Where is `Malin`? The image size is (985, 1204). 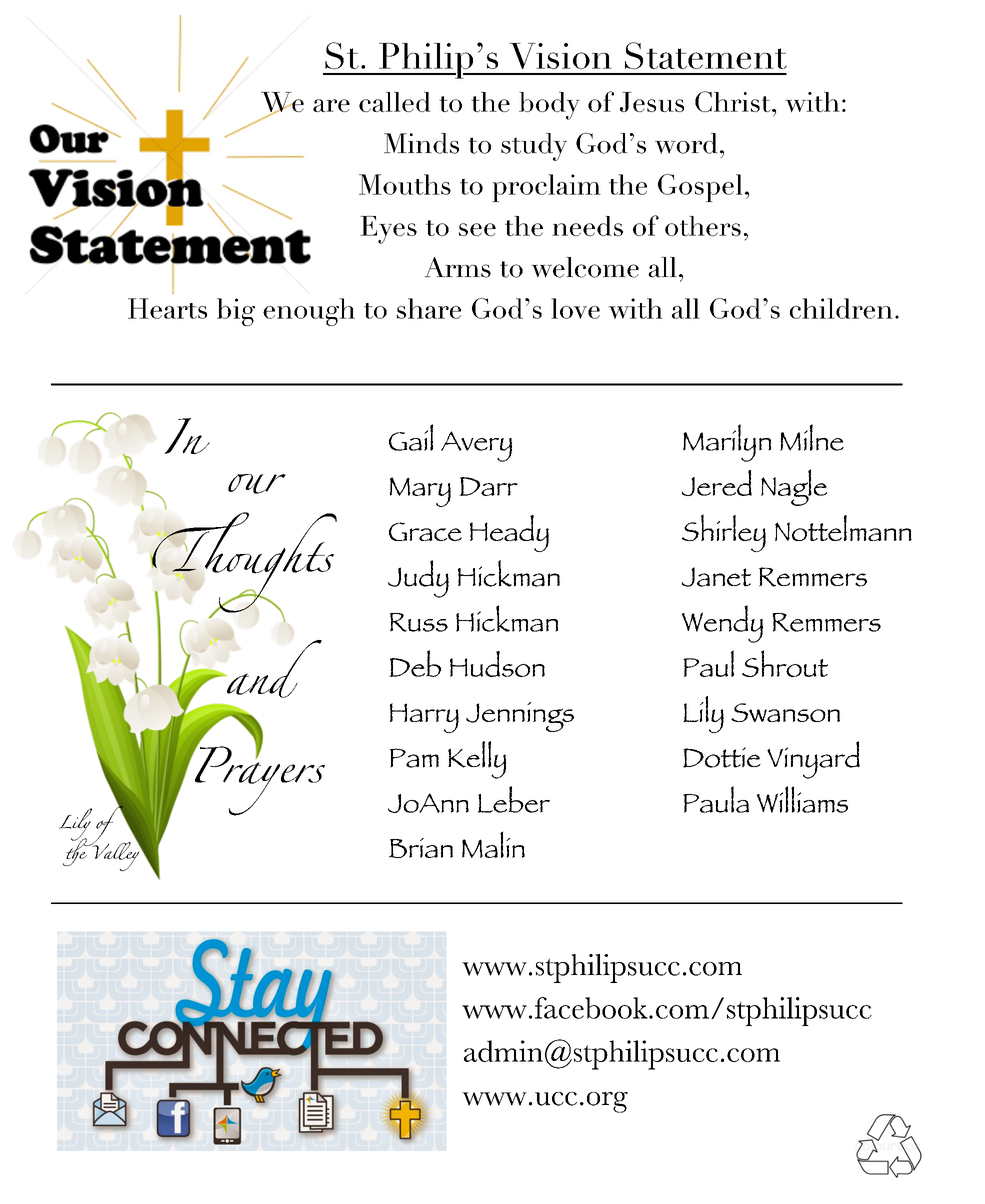
Malin is located at coordinates (493, 844).
